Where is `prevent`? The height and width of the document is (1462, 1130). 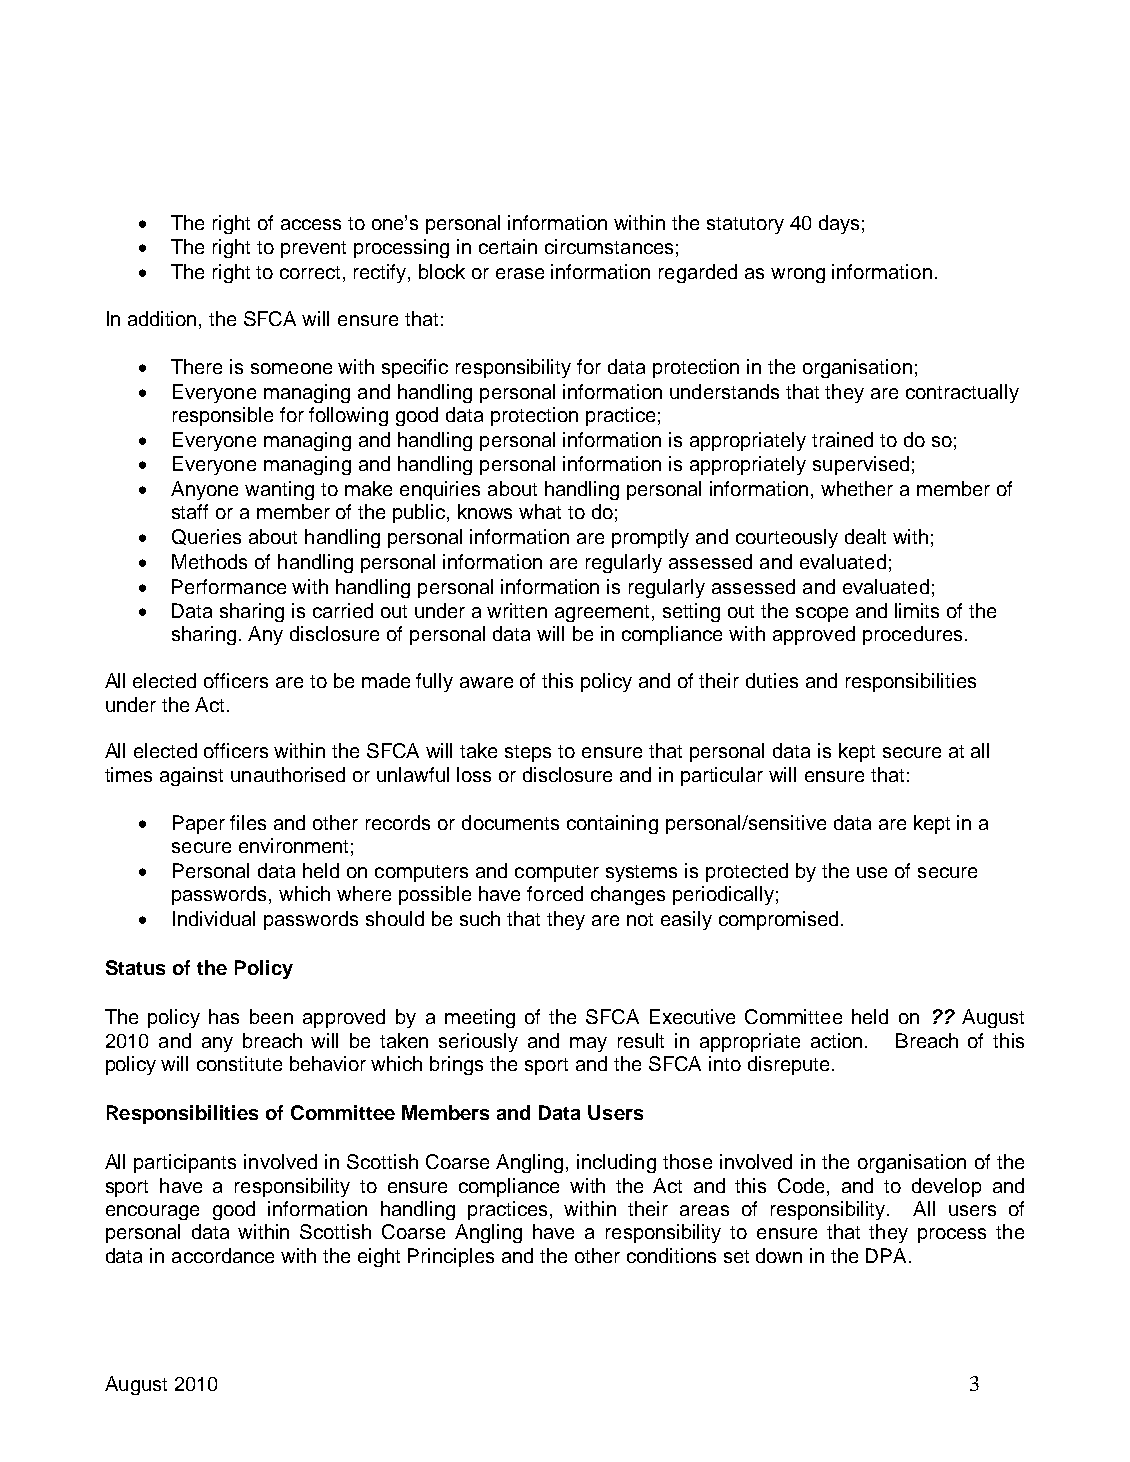 prevent is located at coordinates (313, 249).
